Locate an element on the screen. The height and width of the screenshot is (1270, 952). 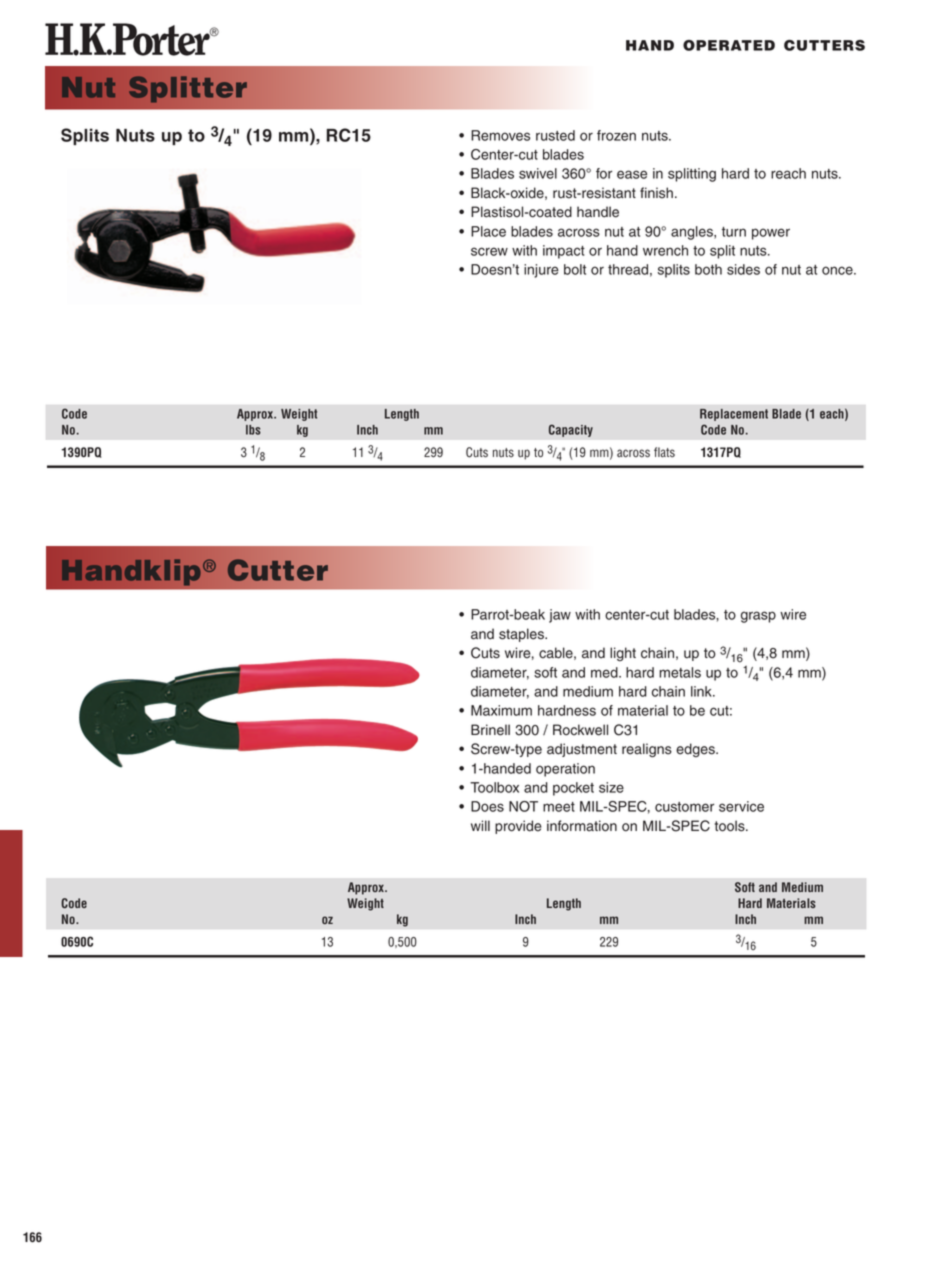
flats is located at coordinates (664, 452).
